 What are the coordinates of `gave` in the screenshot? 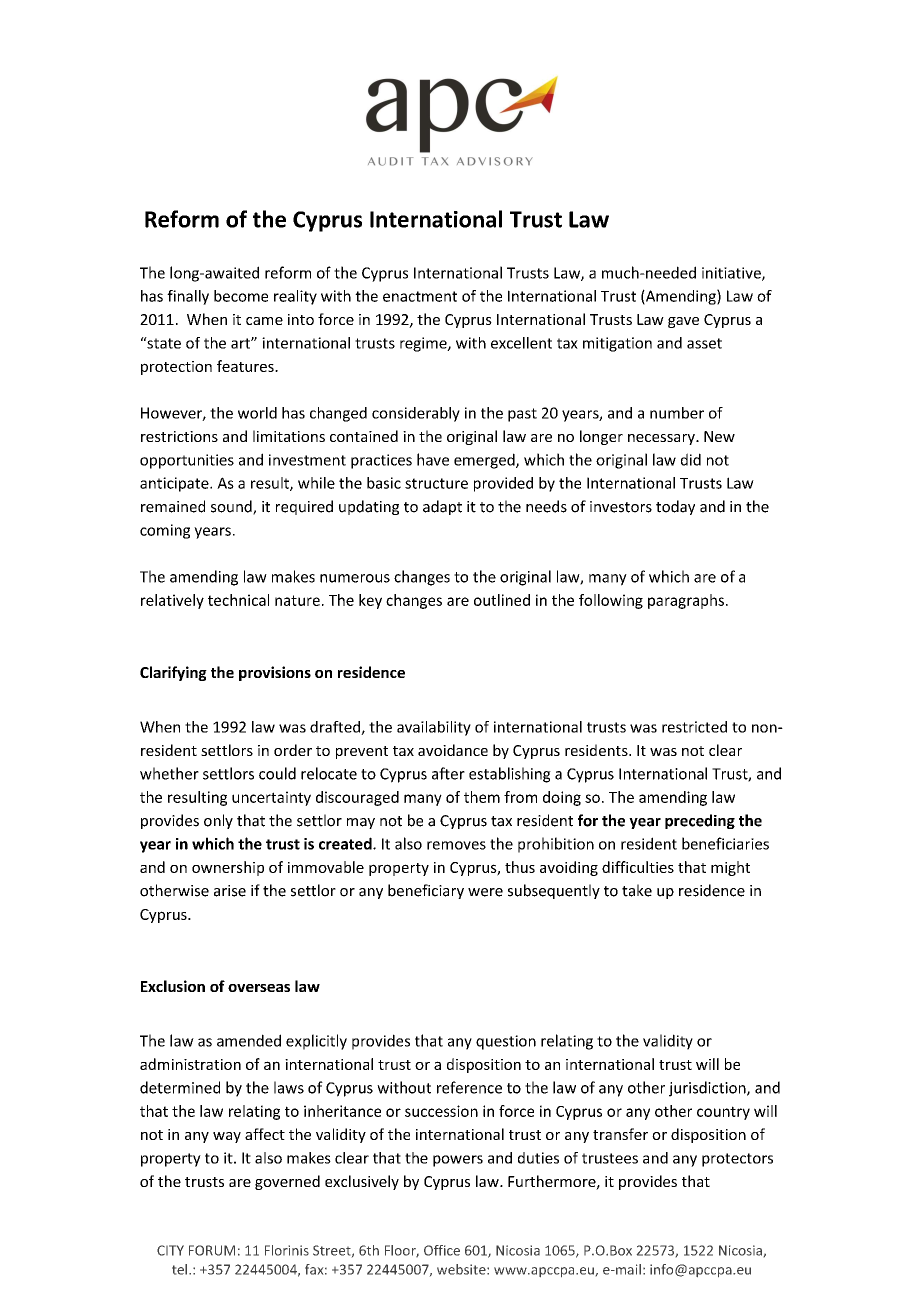 It's located at (683, 322).
